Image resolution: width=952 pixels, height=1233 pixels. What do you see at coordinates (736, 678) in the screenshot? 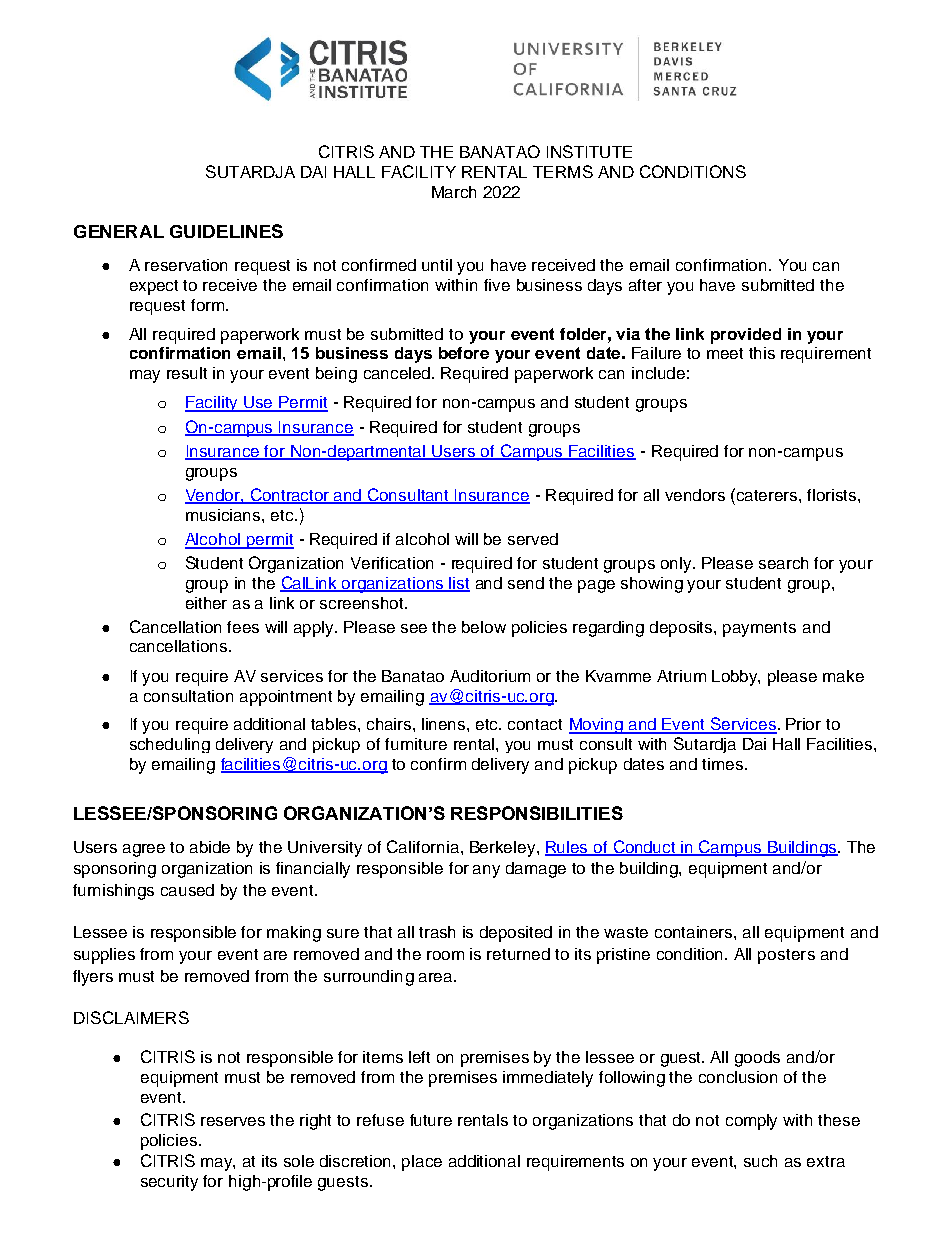
I see `Lobby` at bounding box center [736, 678].
